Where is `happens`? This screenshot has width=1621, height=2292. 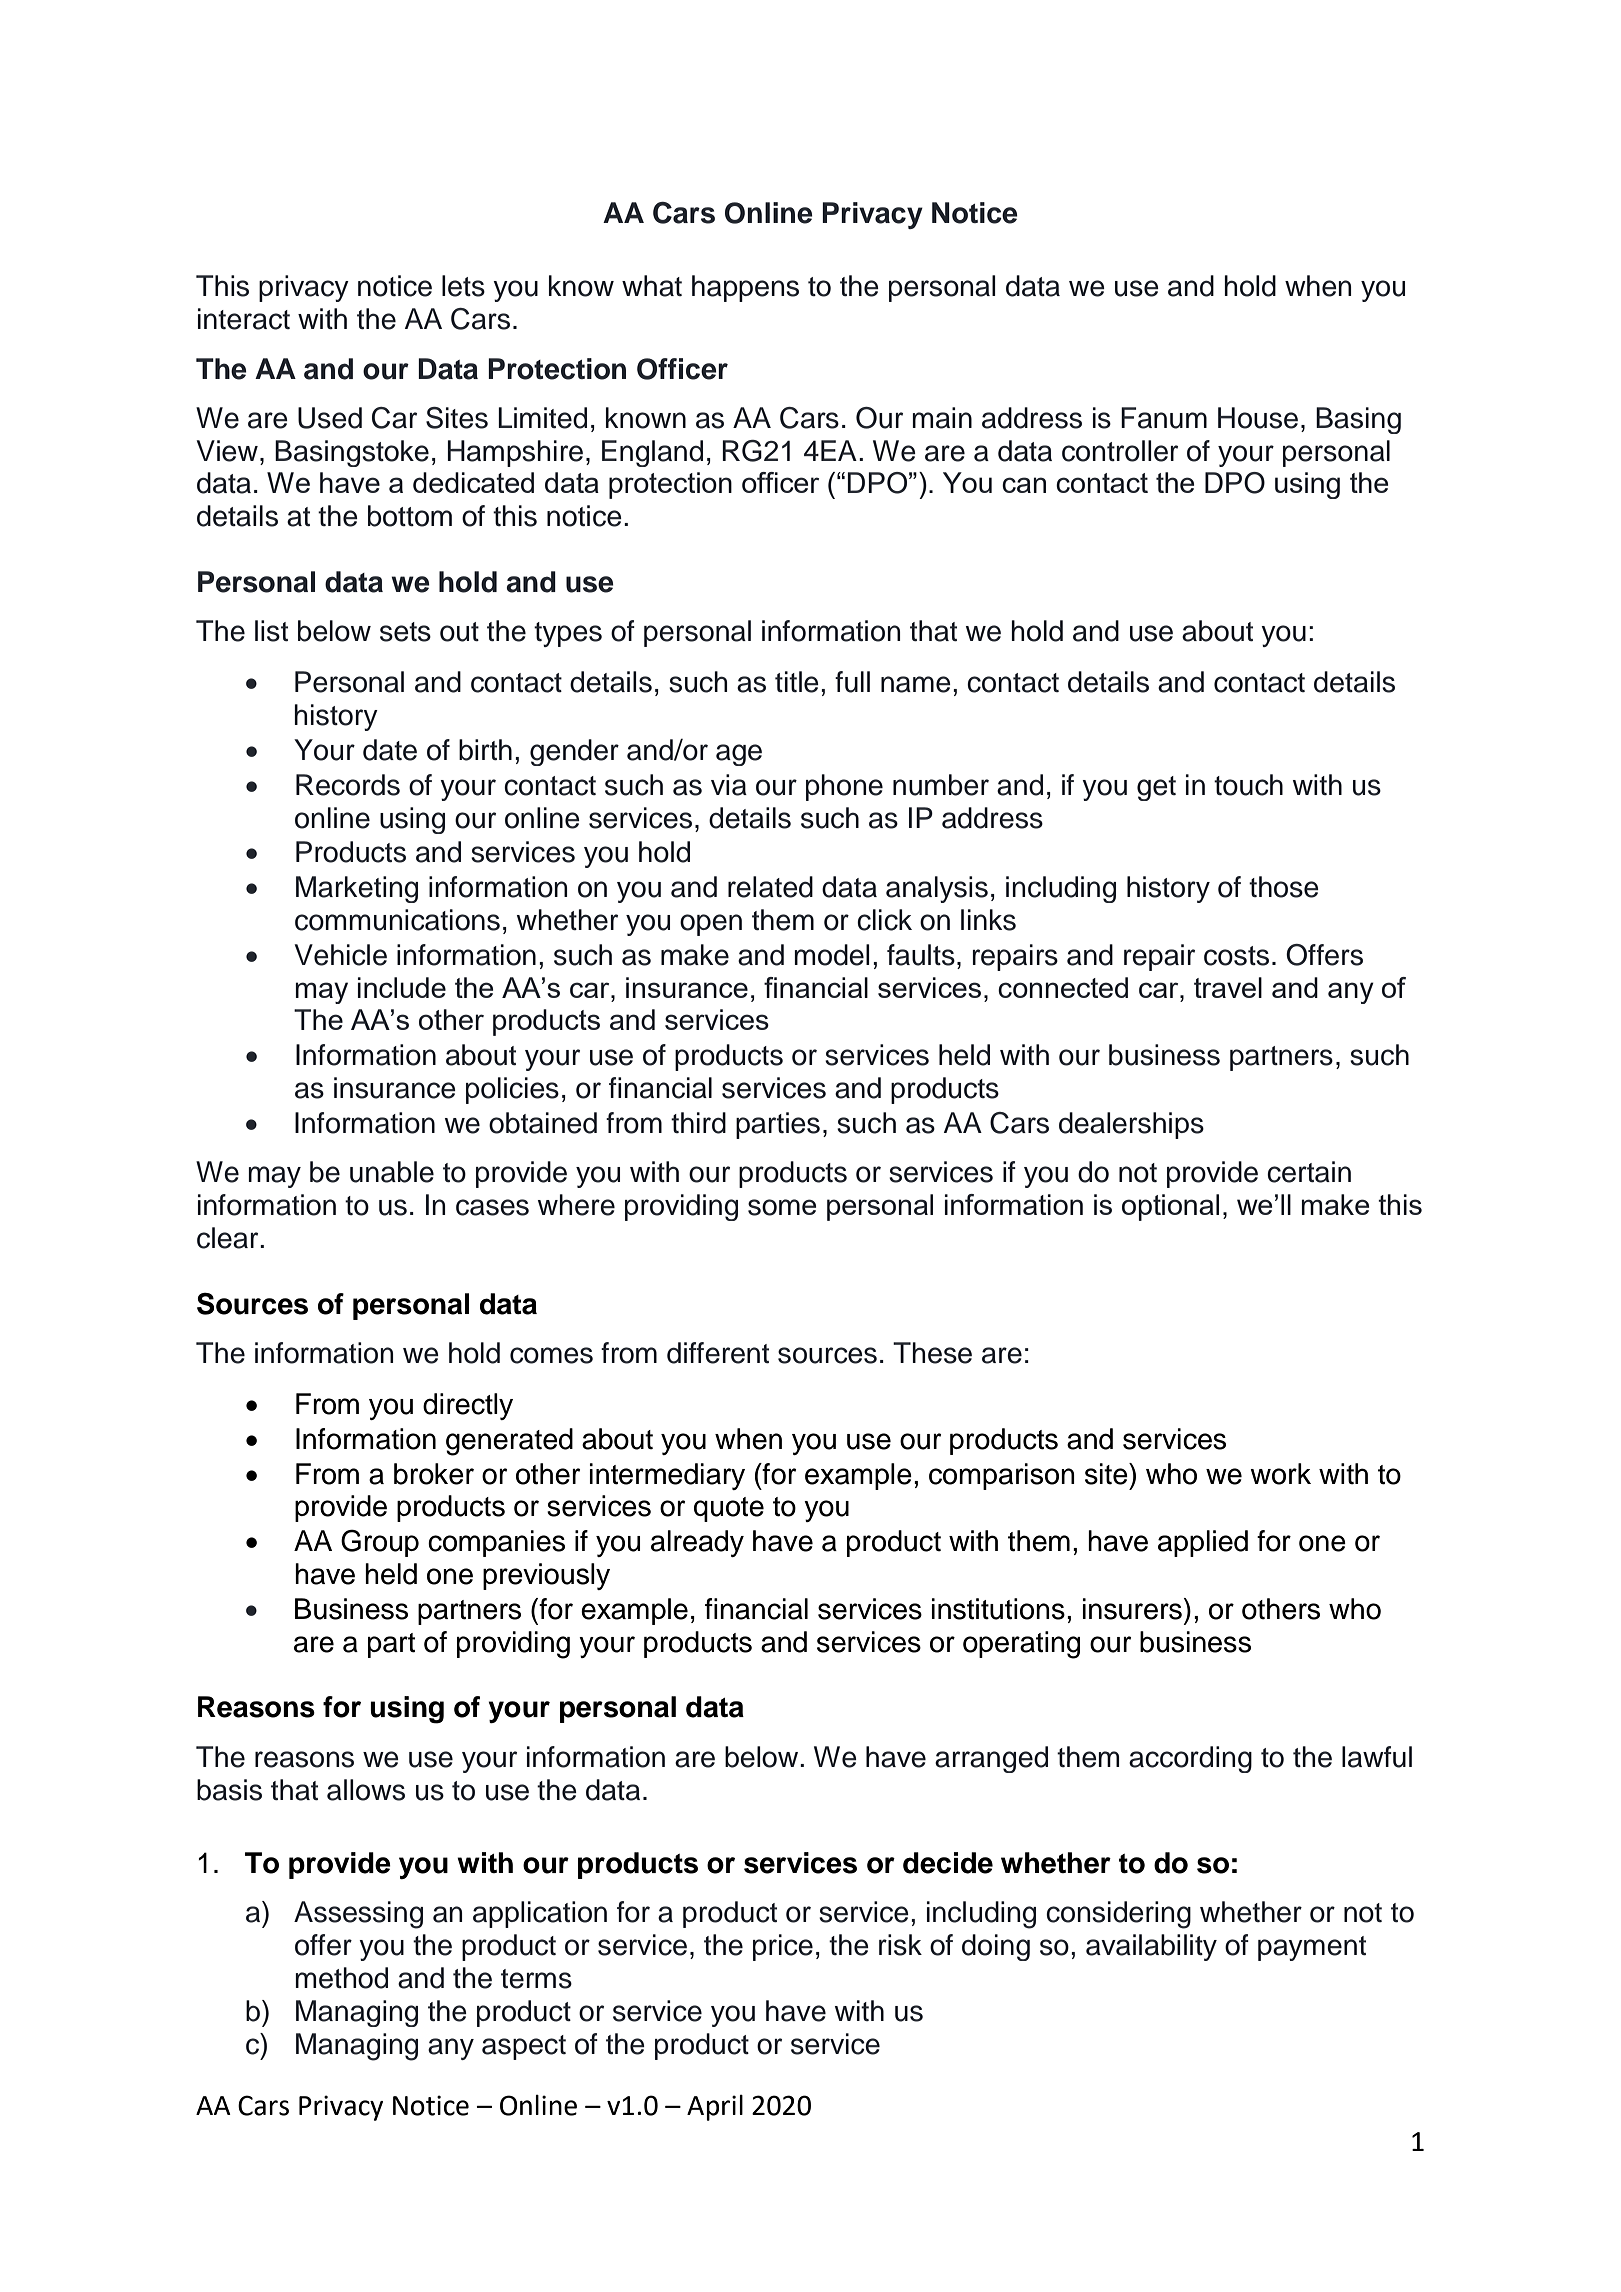
happens is located at coordinates (745, 288).
